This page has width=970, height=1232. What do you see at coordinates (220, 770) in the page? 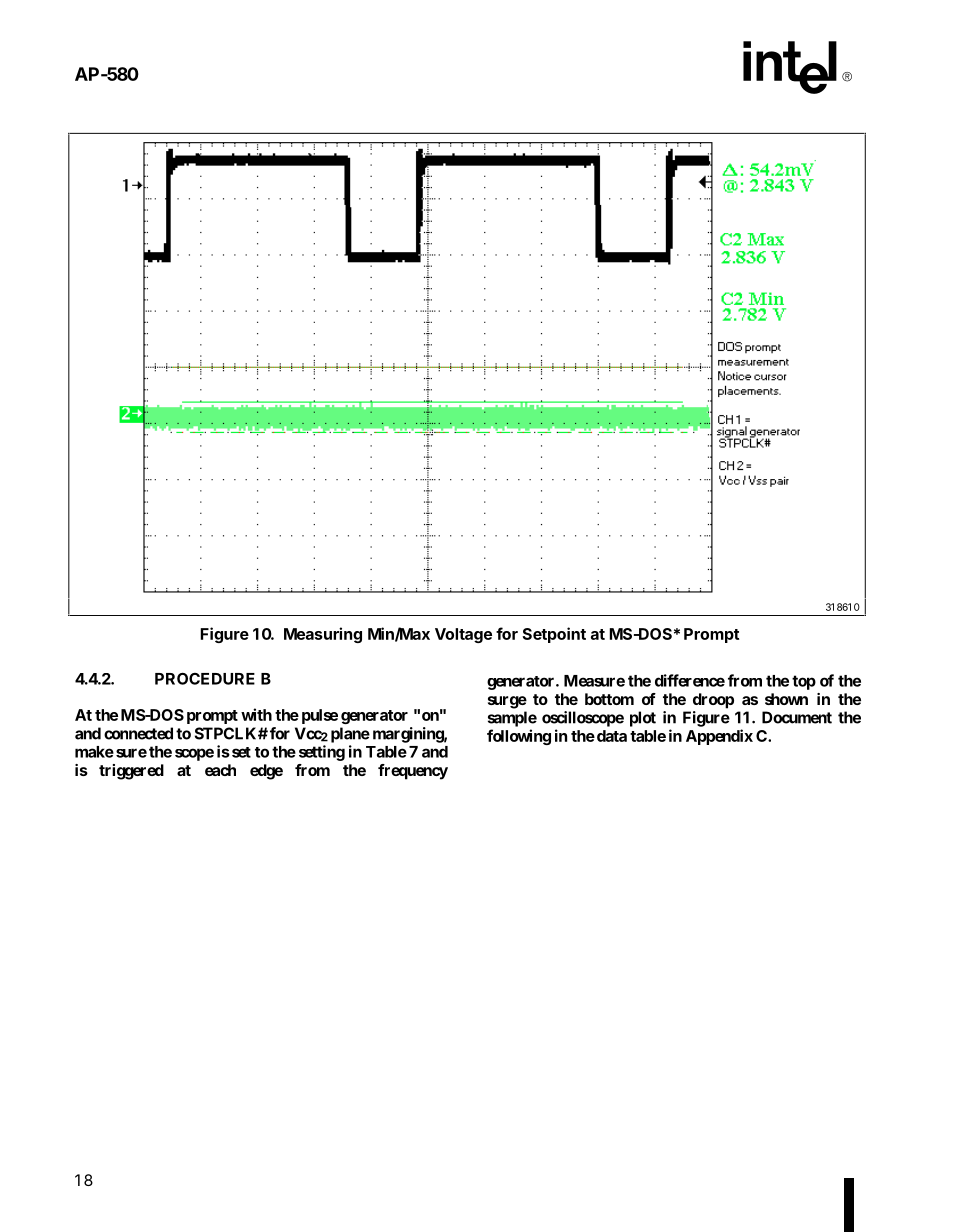
I see `each` at bounding box center [220, 770].
